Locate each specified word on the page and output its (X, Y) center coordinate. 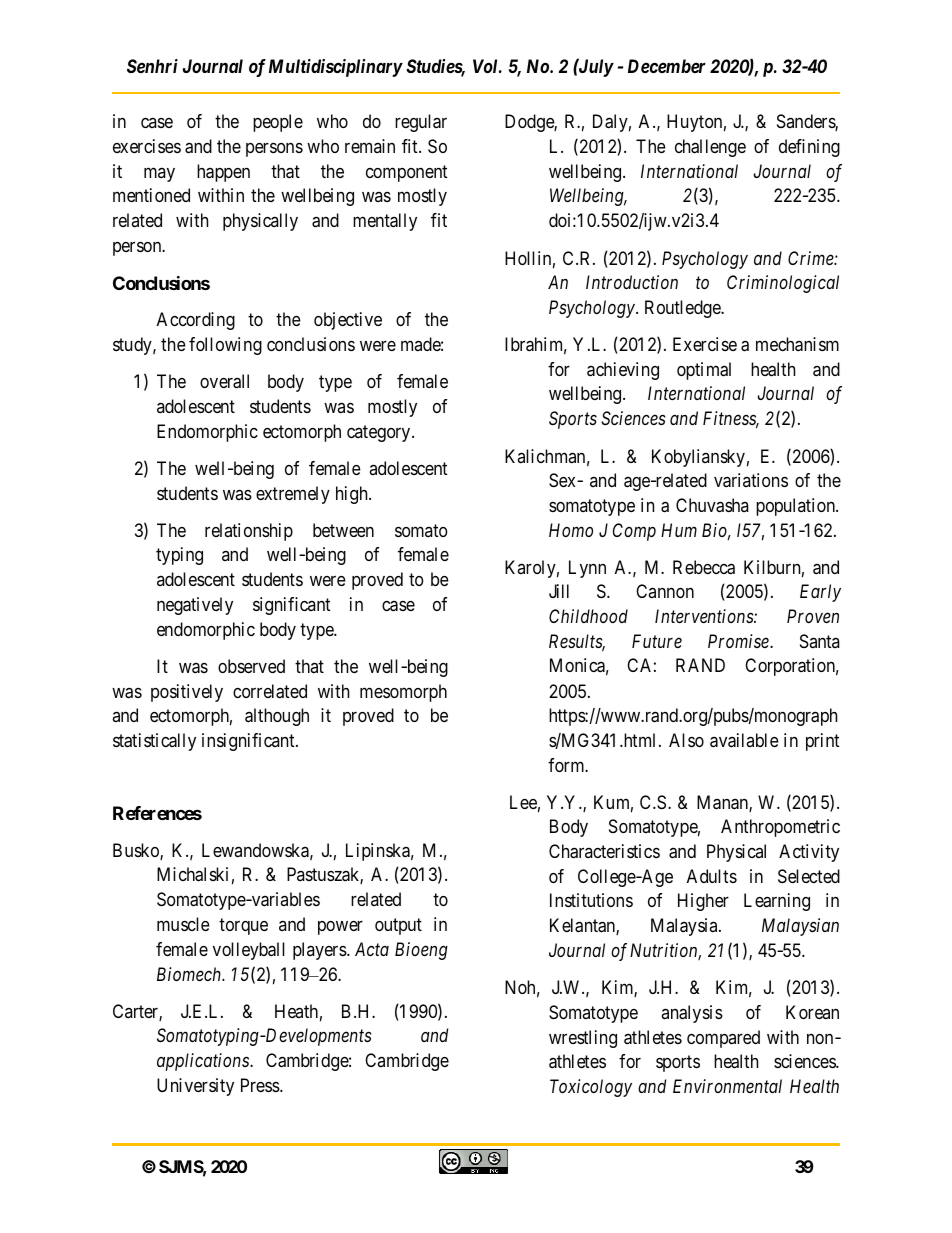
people (278, 123)
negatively (195, 606)
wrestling (583, 1039)
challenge (710, 148)
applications (204, 1062)
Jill (559, 591)
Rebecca (704, 567)
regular (421, 123)
